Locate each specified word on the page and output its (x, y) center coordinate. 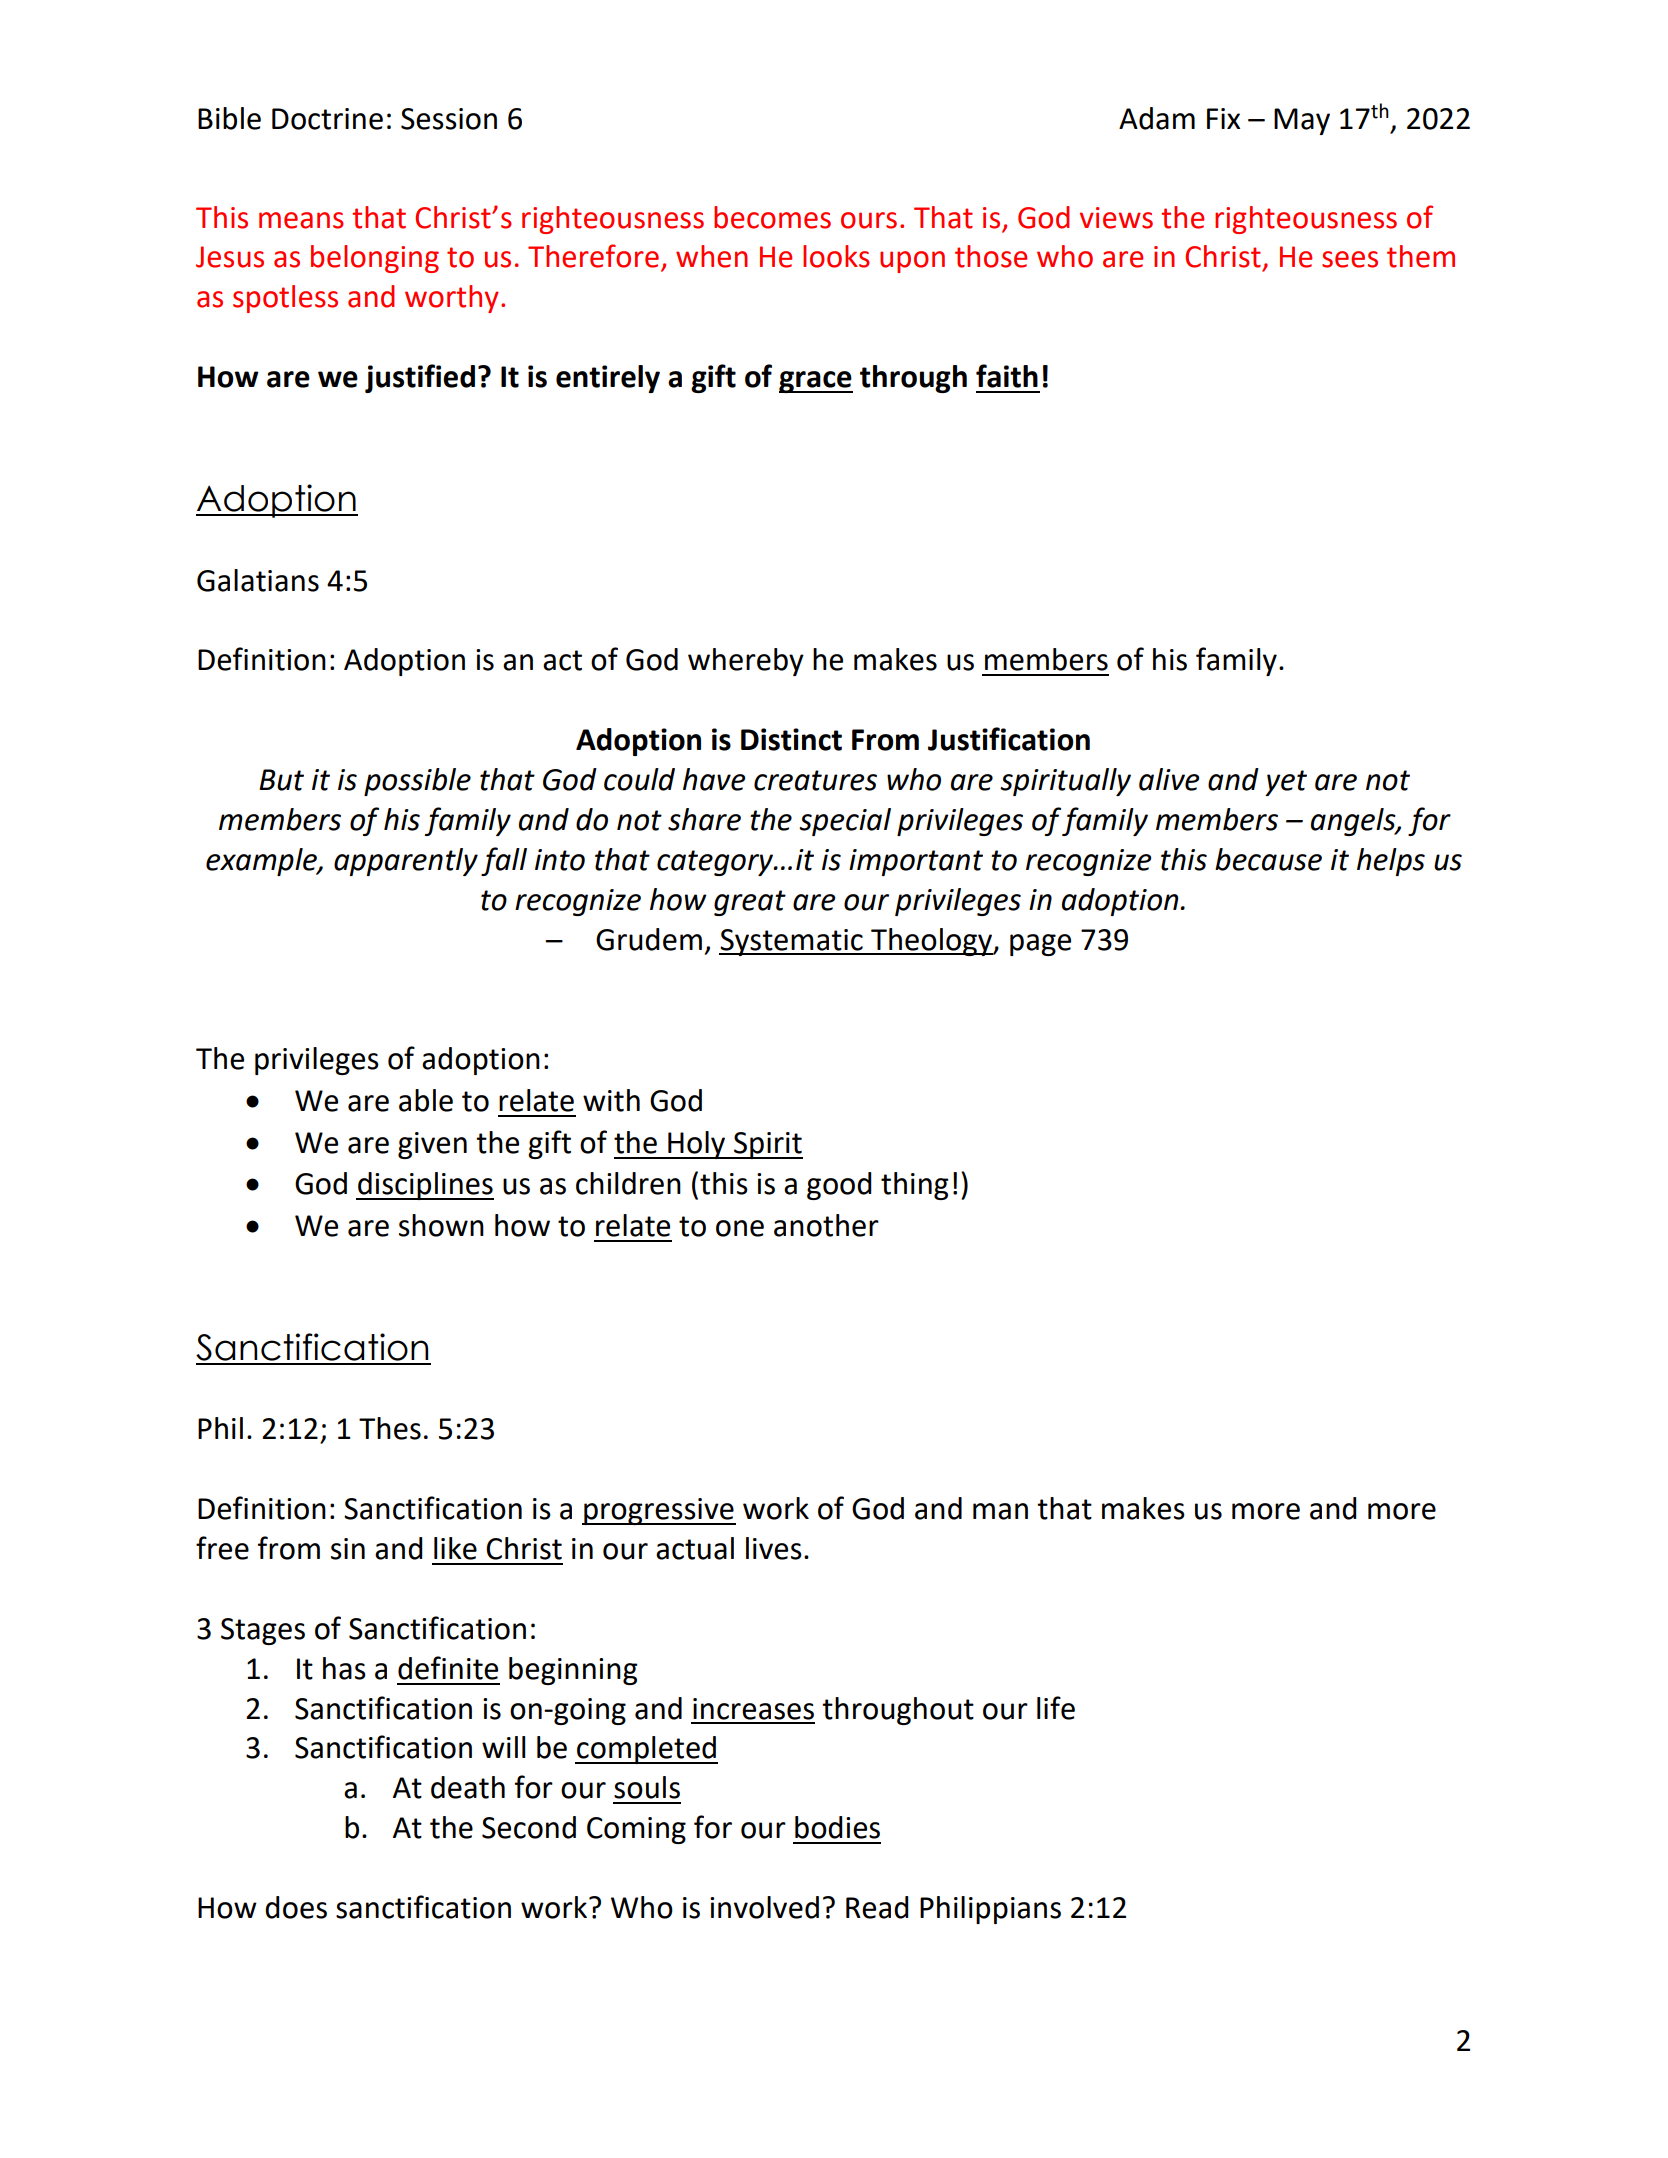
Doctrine (327, 119)
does (296, 1907)
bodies (837, 1827)
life (1056, 1708)
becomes (772, 217)
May (1302, 121)
